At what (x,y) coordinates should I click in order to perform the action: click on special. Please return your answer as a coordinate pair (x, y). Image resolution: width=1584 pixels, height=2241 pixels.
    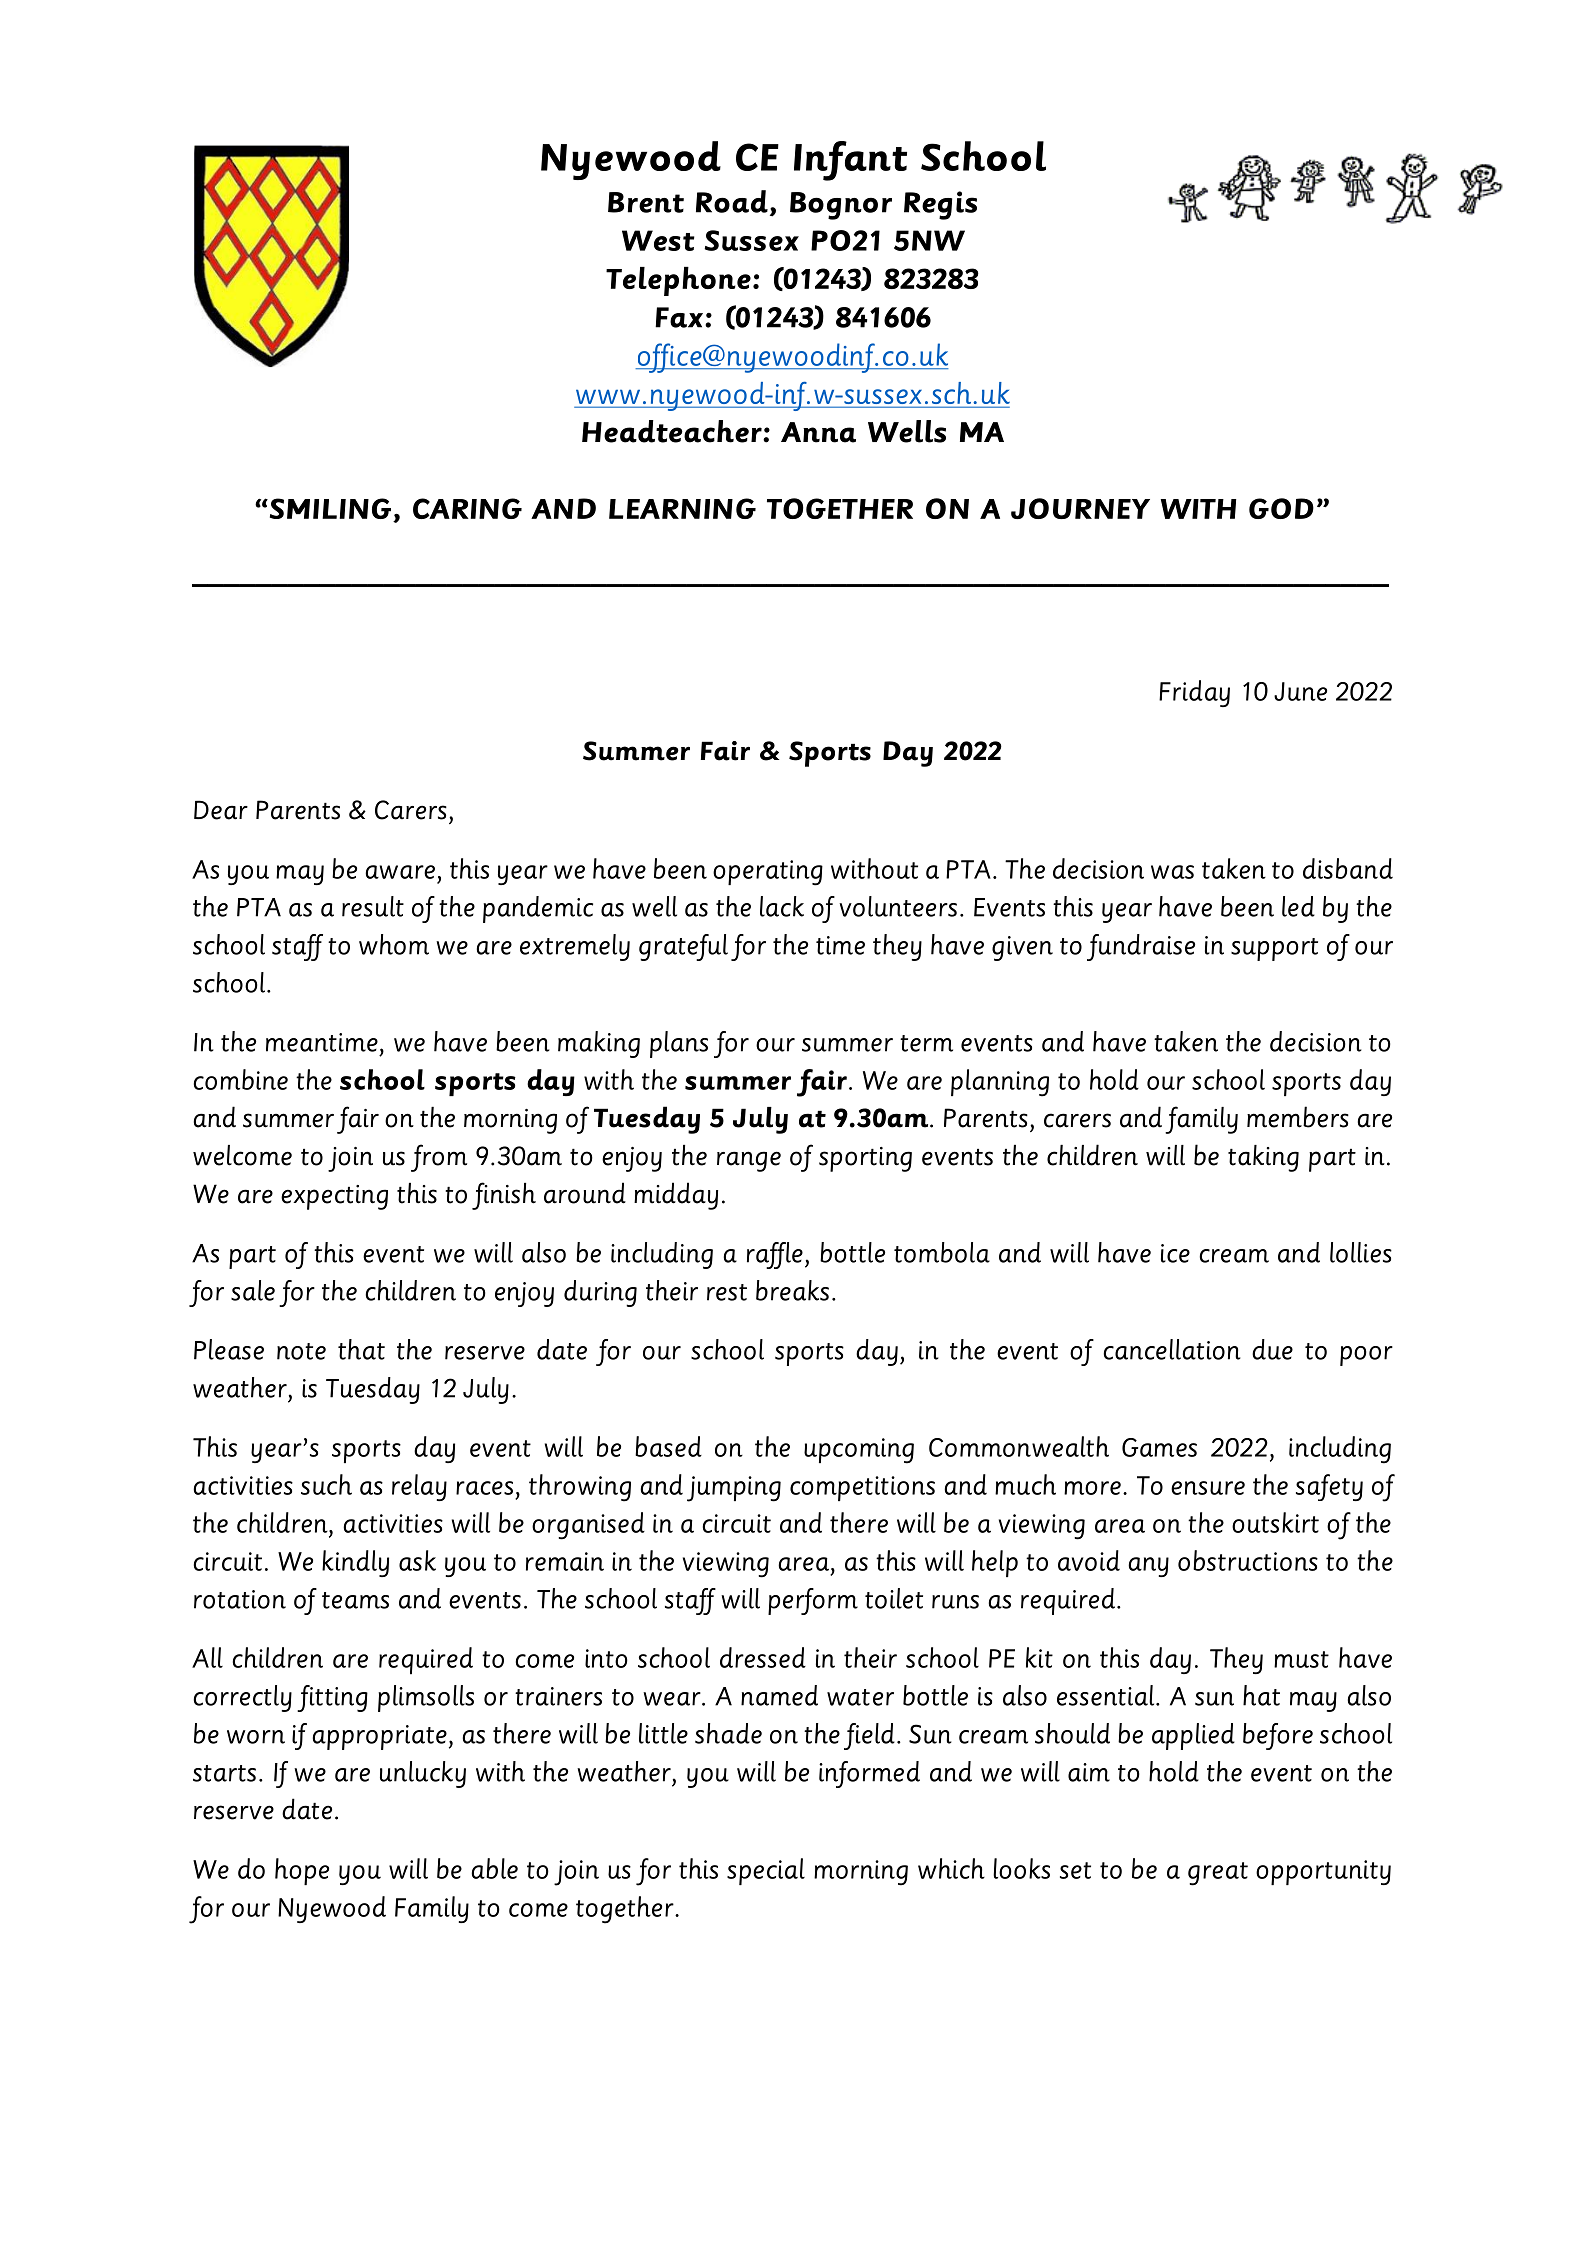
    Looking at the image, I should click on (766, 1871).
